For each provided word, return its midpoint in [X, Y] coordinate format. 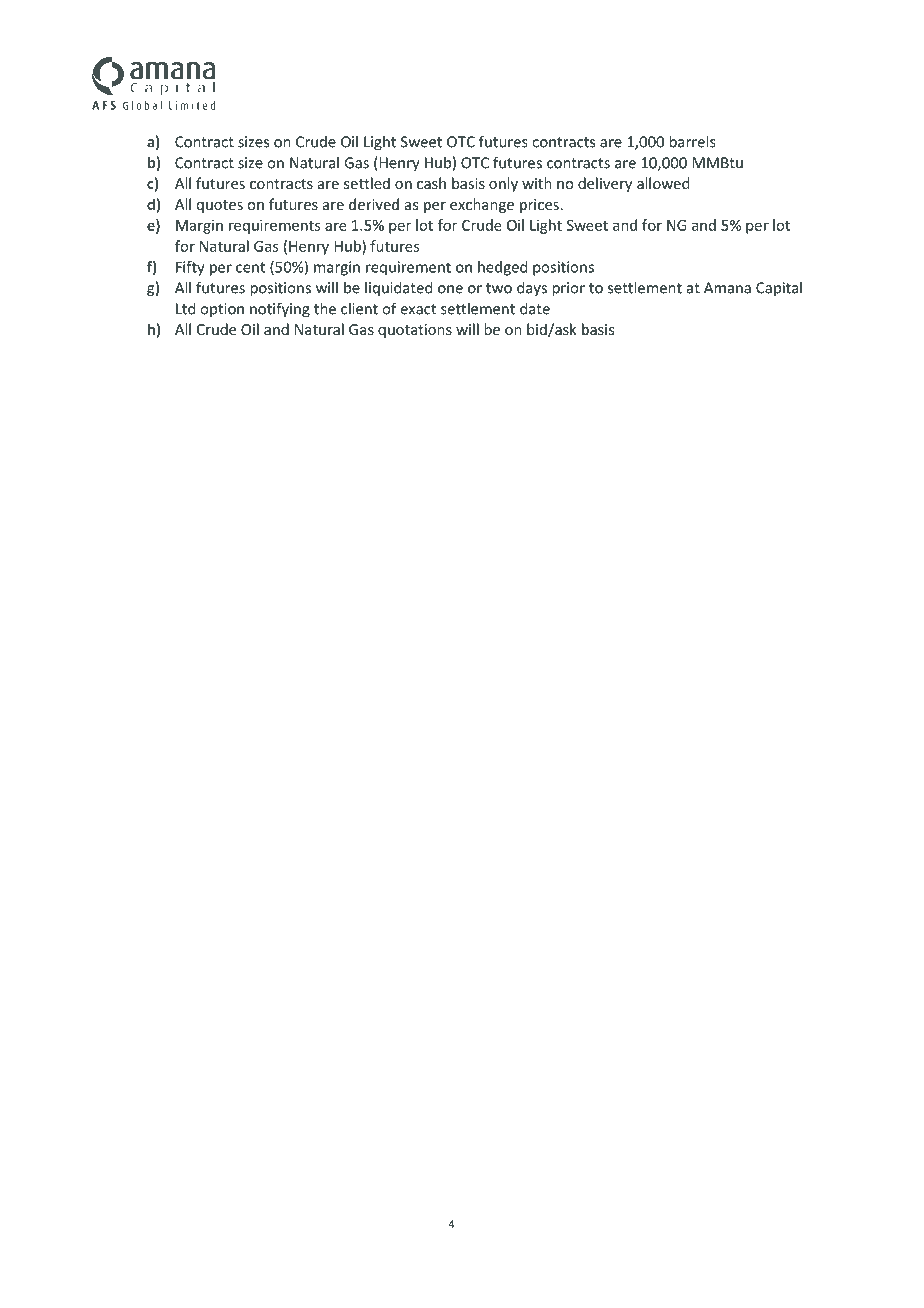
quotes [220, 206]
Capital [779, 288]
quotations [415, 331]
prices [539, 206]
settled [367, 183]
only [503, 184]
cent [250, 267]
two [499, 288]
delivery [605, 184]
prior [568, 289]
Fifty [190, 268]
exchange [482, 205]
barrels [692, 141]
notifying [280, 310]
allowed [663, 183]
